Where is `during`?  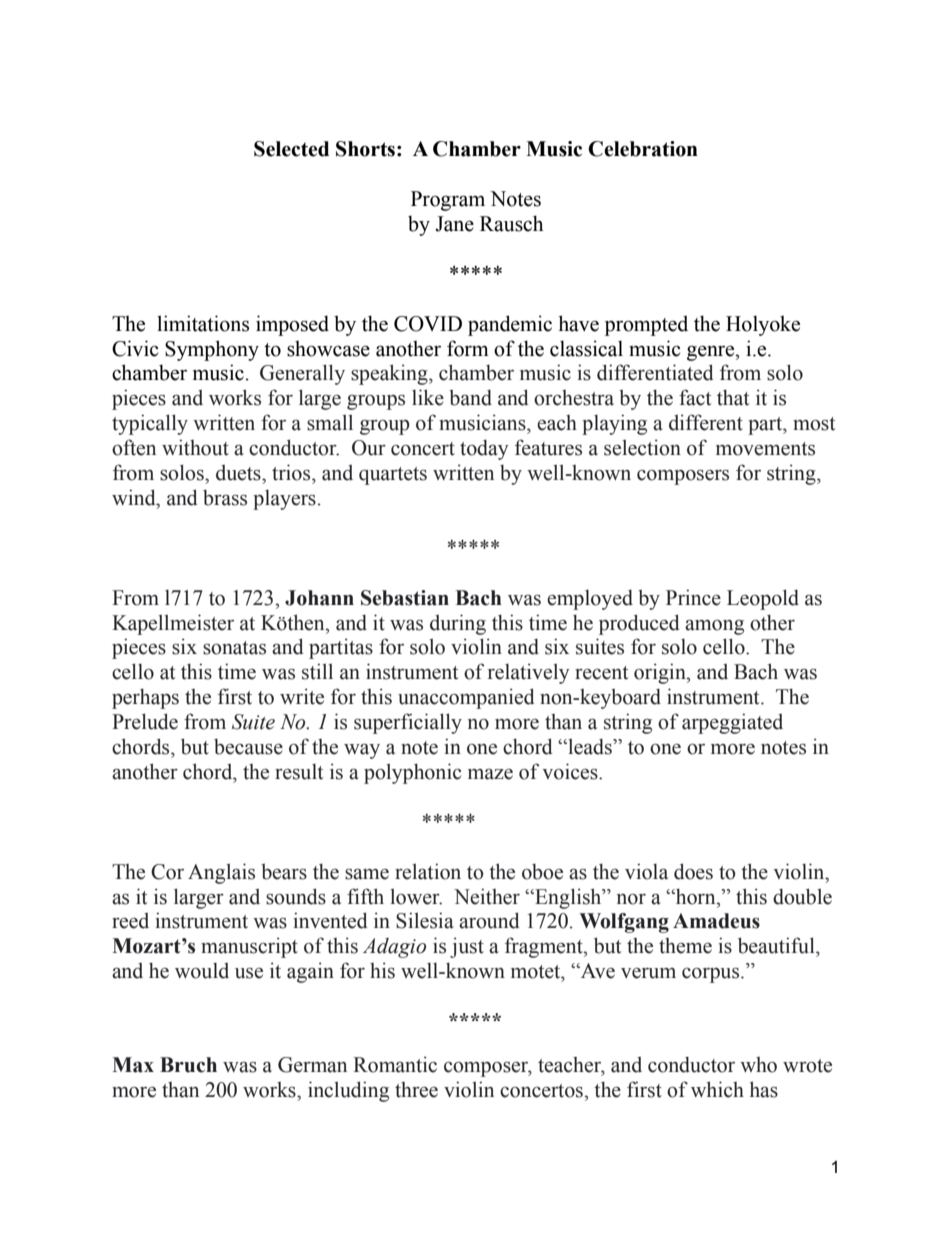 during is located at coordinates (458, 624).
